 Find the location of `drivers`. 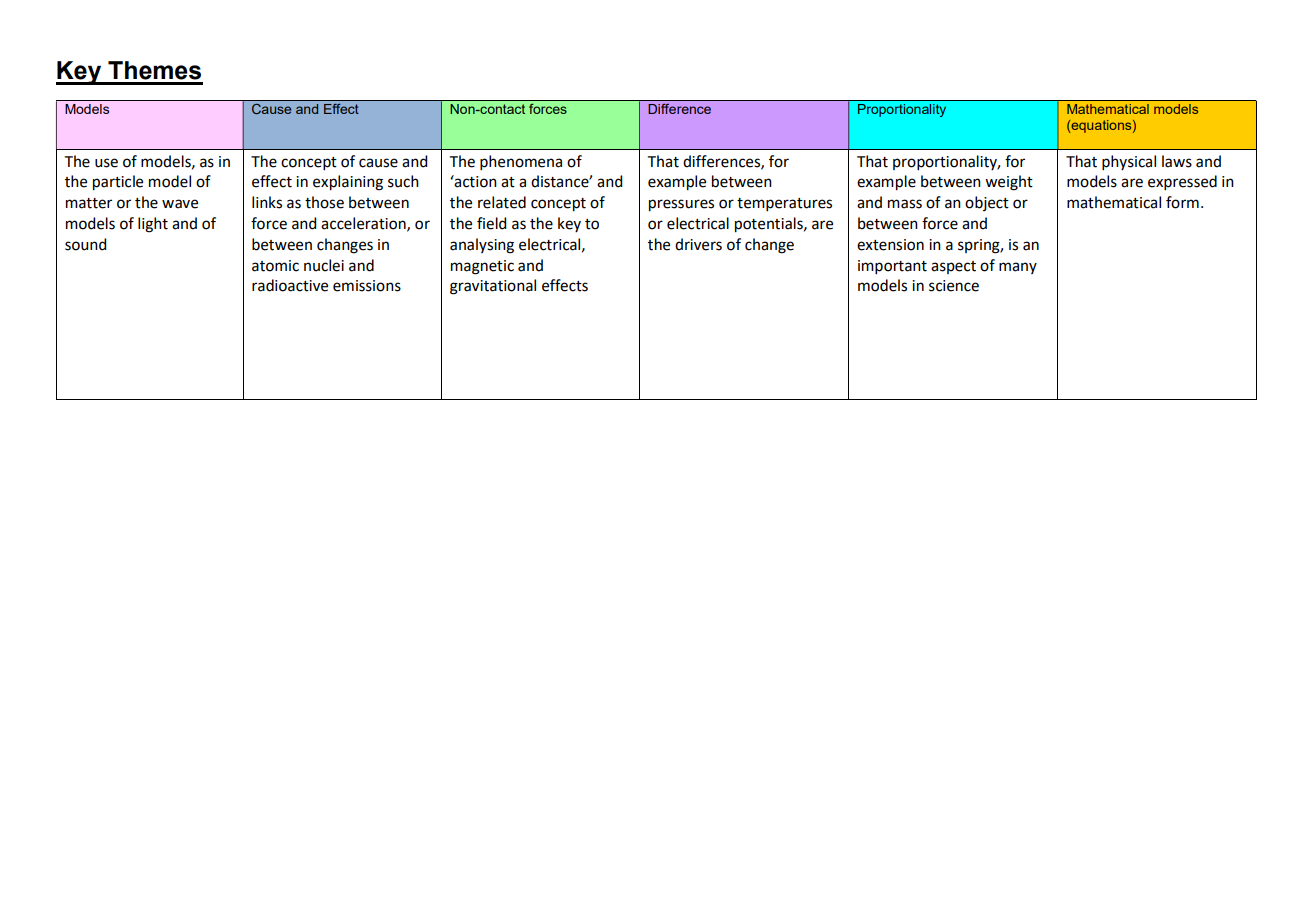

drivers is located at coordinates (698, 244).
